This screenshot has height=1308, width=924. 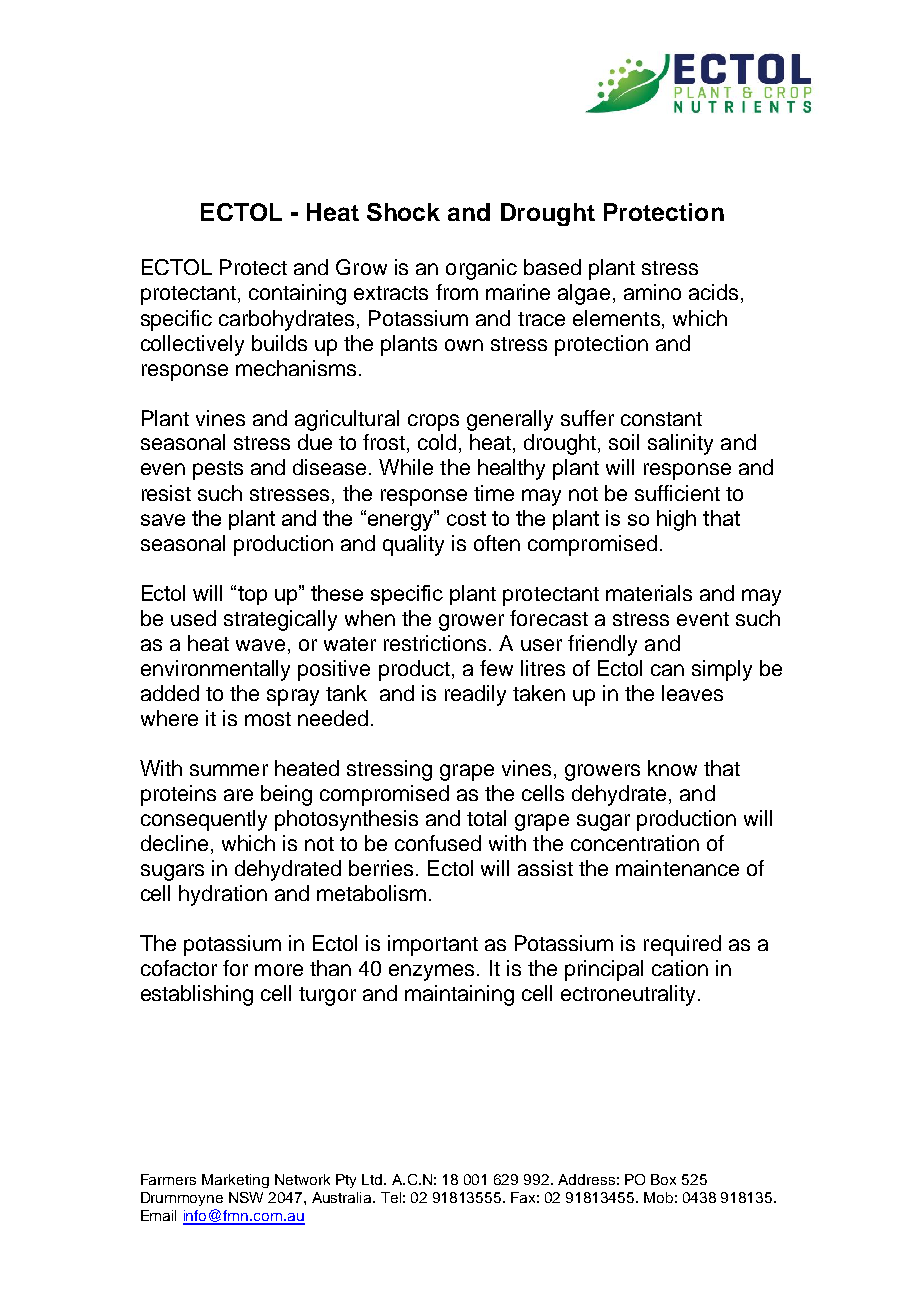 I want to click on quality, so click(x=413, y=545).
